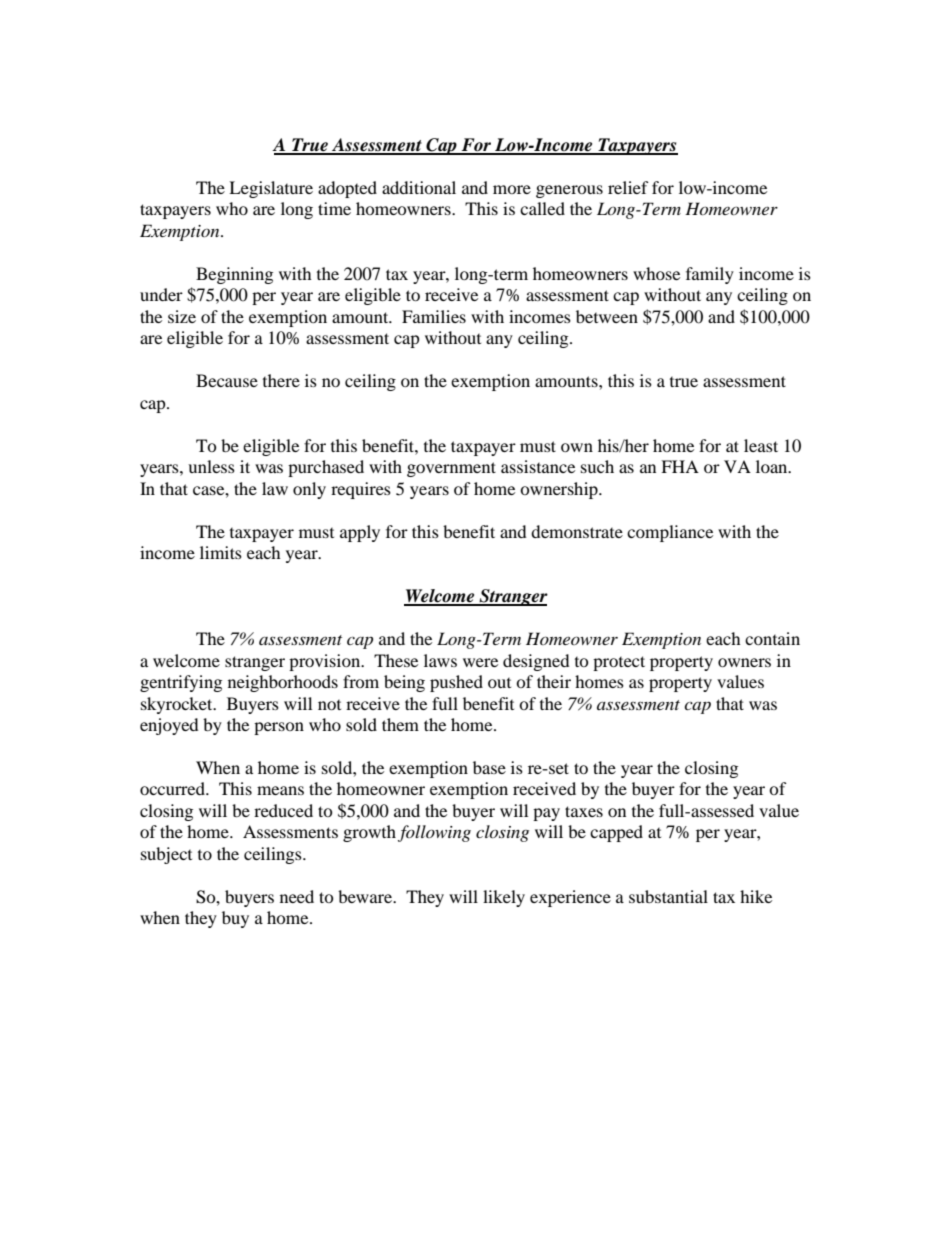 The width and height of the document is (952, 1233). What do you see at coordinates (271, 189) in the document?
I see `Legislature` at bounding box center [271, 189].
